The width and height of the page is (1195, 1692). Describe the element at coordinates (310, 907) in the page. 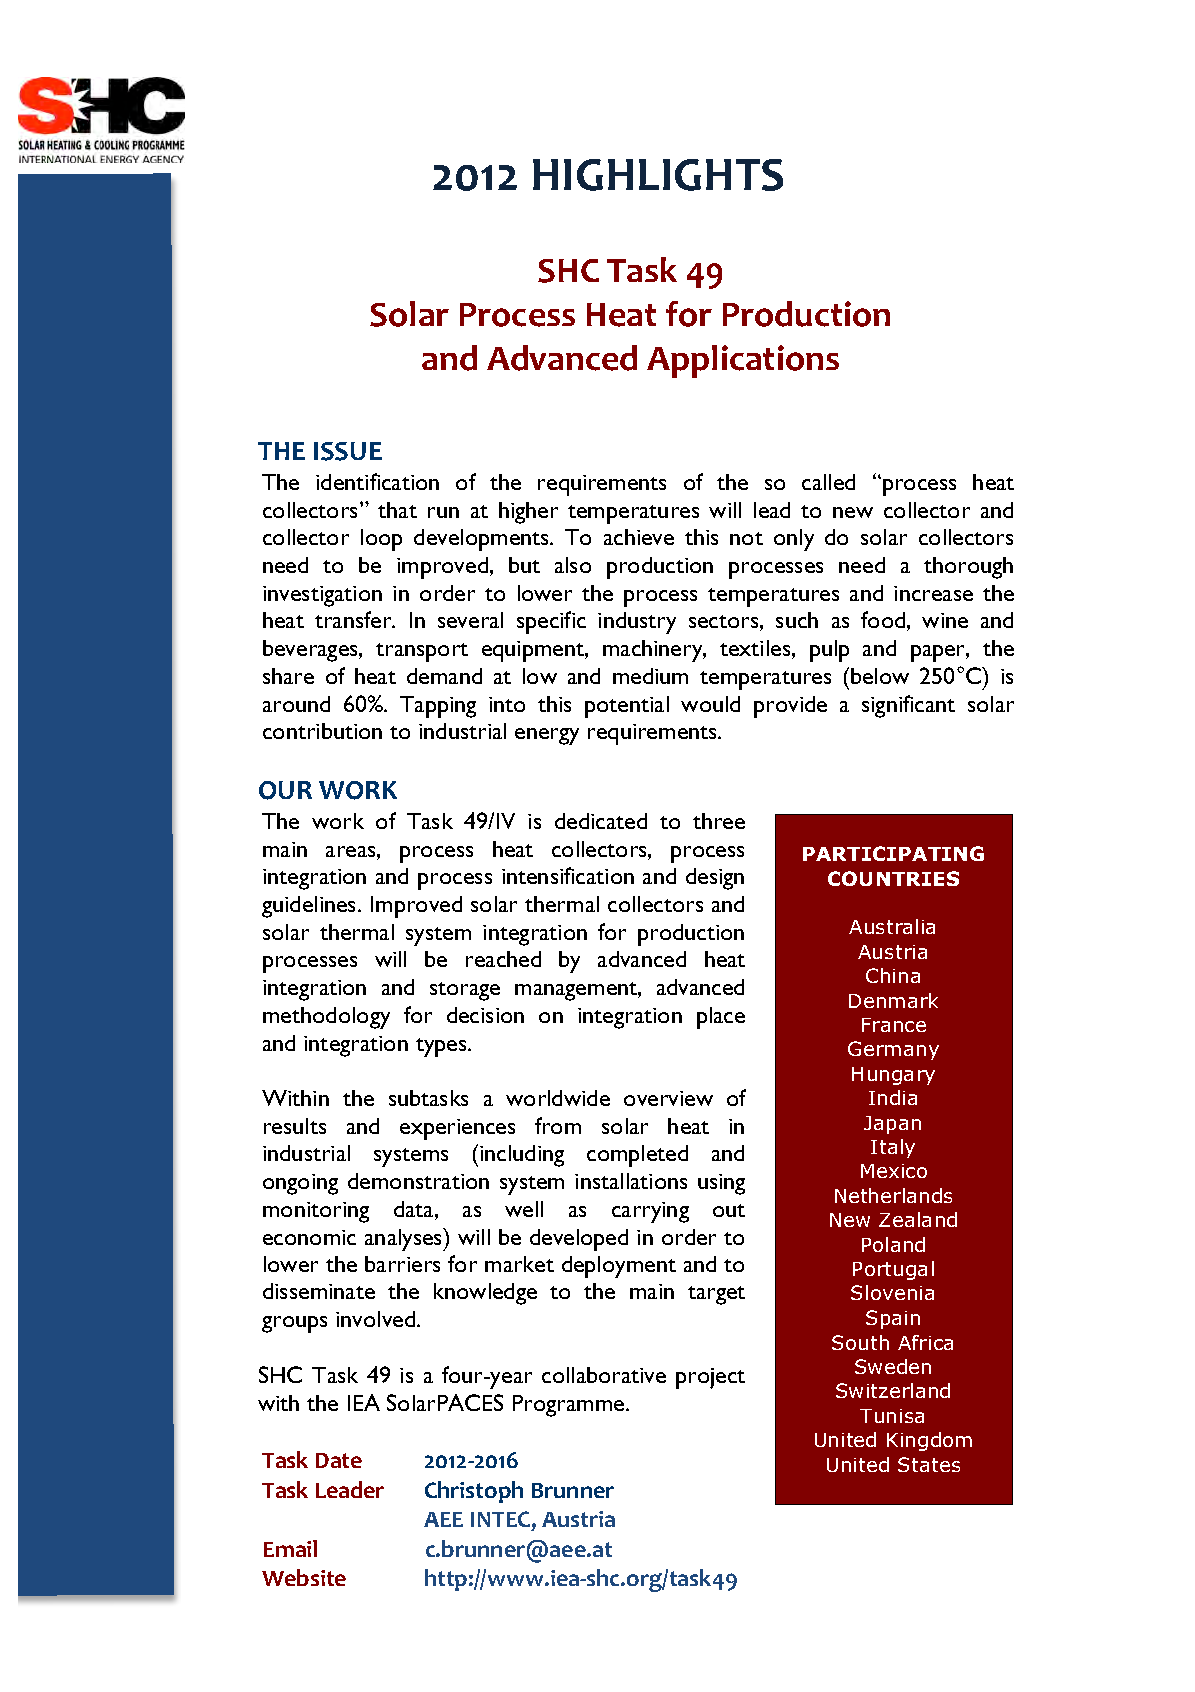

I see `guidelines` at that location.
